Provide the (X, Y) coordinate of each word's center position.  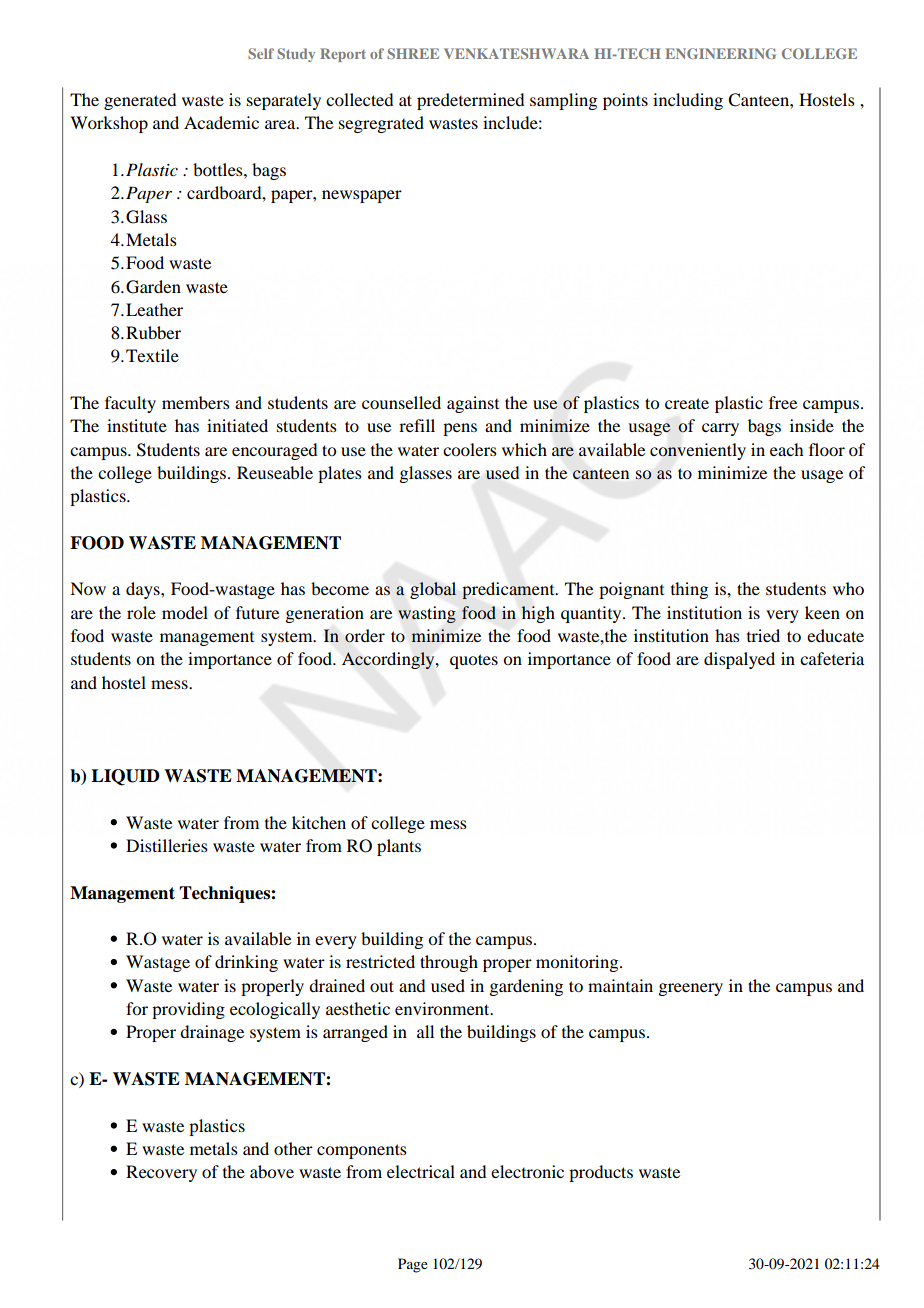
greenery (690, 989)
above (272, 1171)
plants (399, 847)
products (601, 1173)
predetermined (470, 101)
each (786, 449)
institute (137, 425)
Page (413, 1265)
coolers (470, 449)
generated (140, 101)
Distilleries (167, 845)
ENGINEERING (720, 53)
